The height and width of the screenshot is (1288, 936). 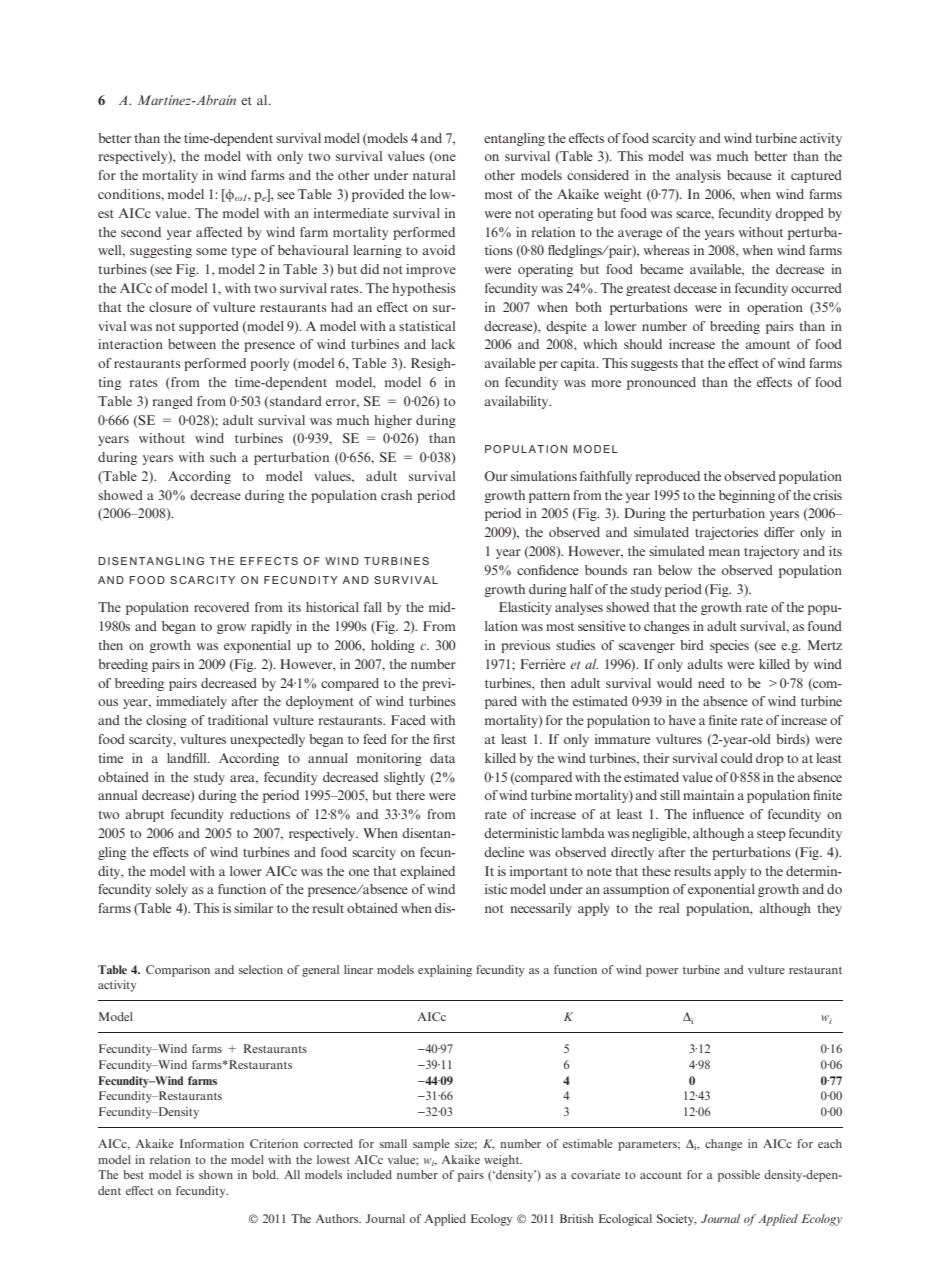 I want to click on sample, so click(x=431, y=1145).
